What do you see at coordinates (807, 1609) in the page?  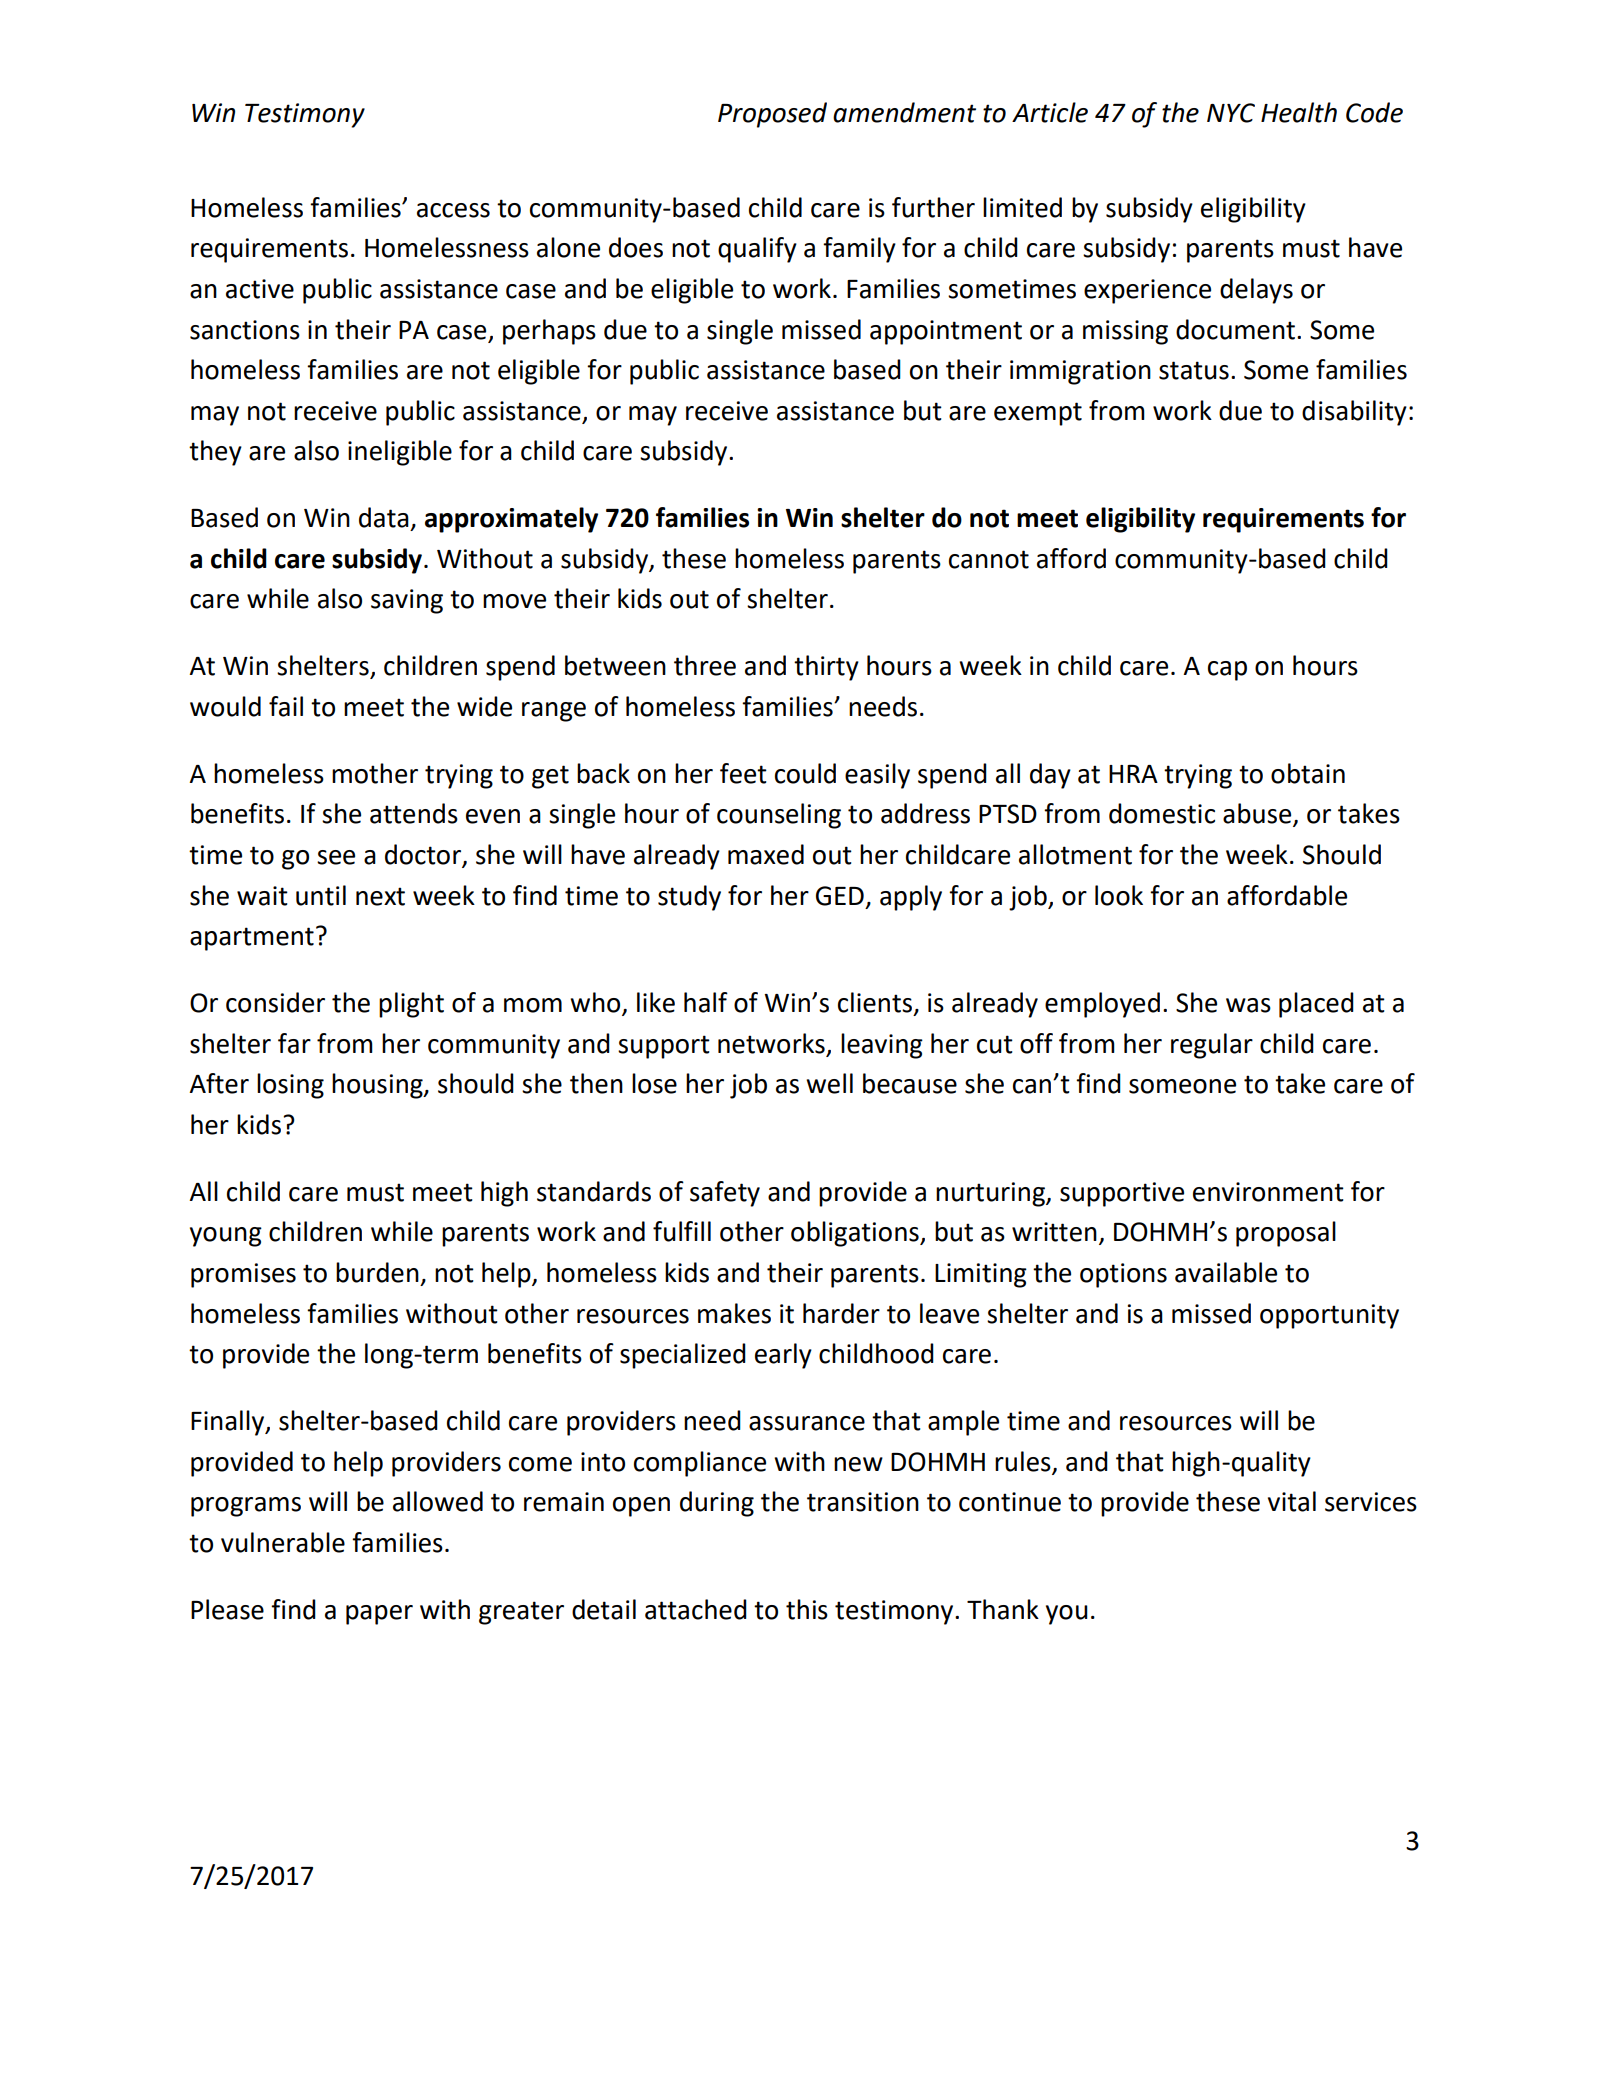 I see `this` at bounding box center [807, 1609].
